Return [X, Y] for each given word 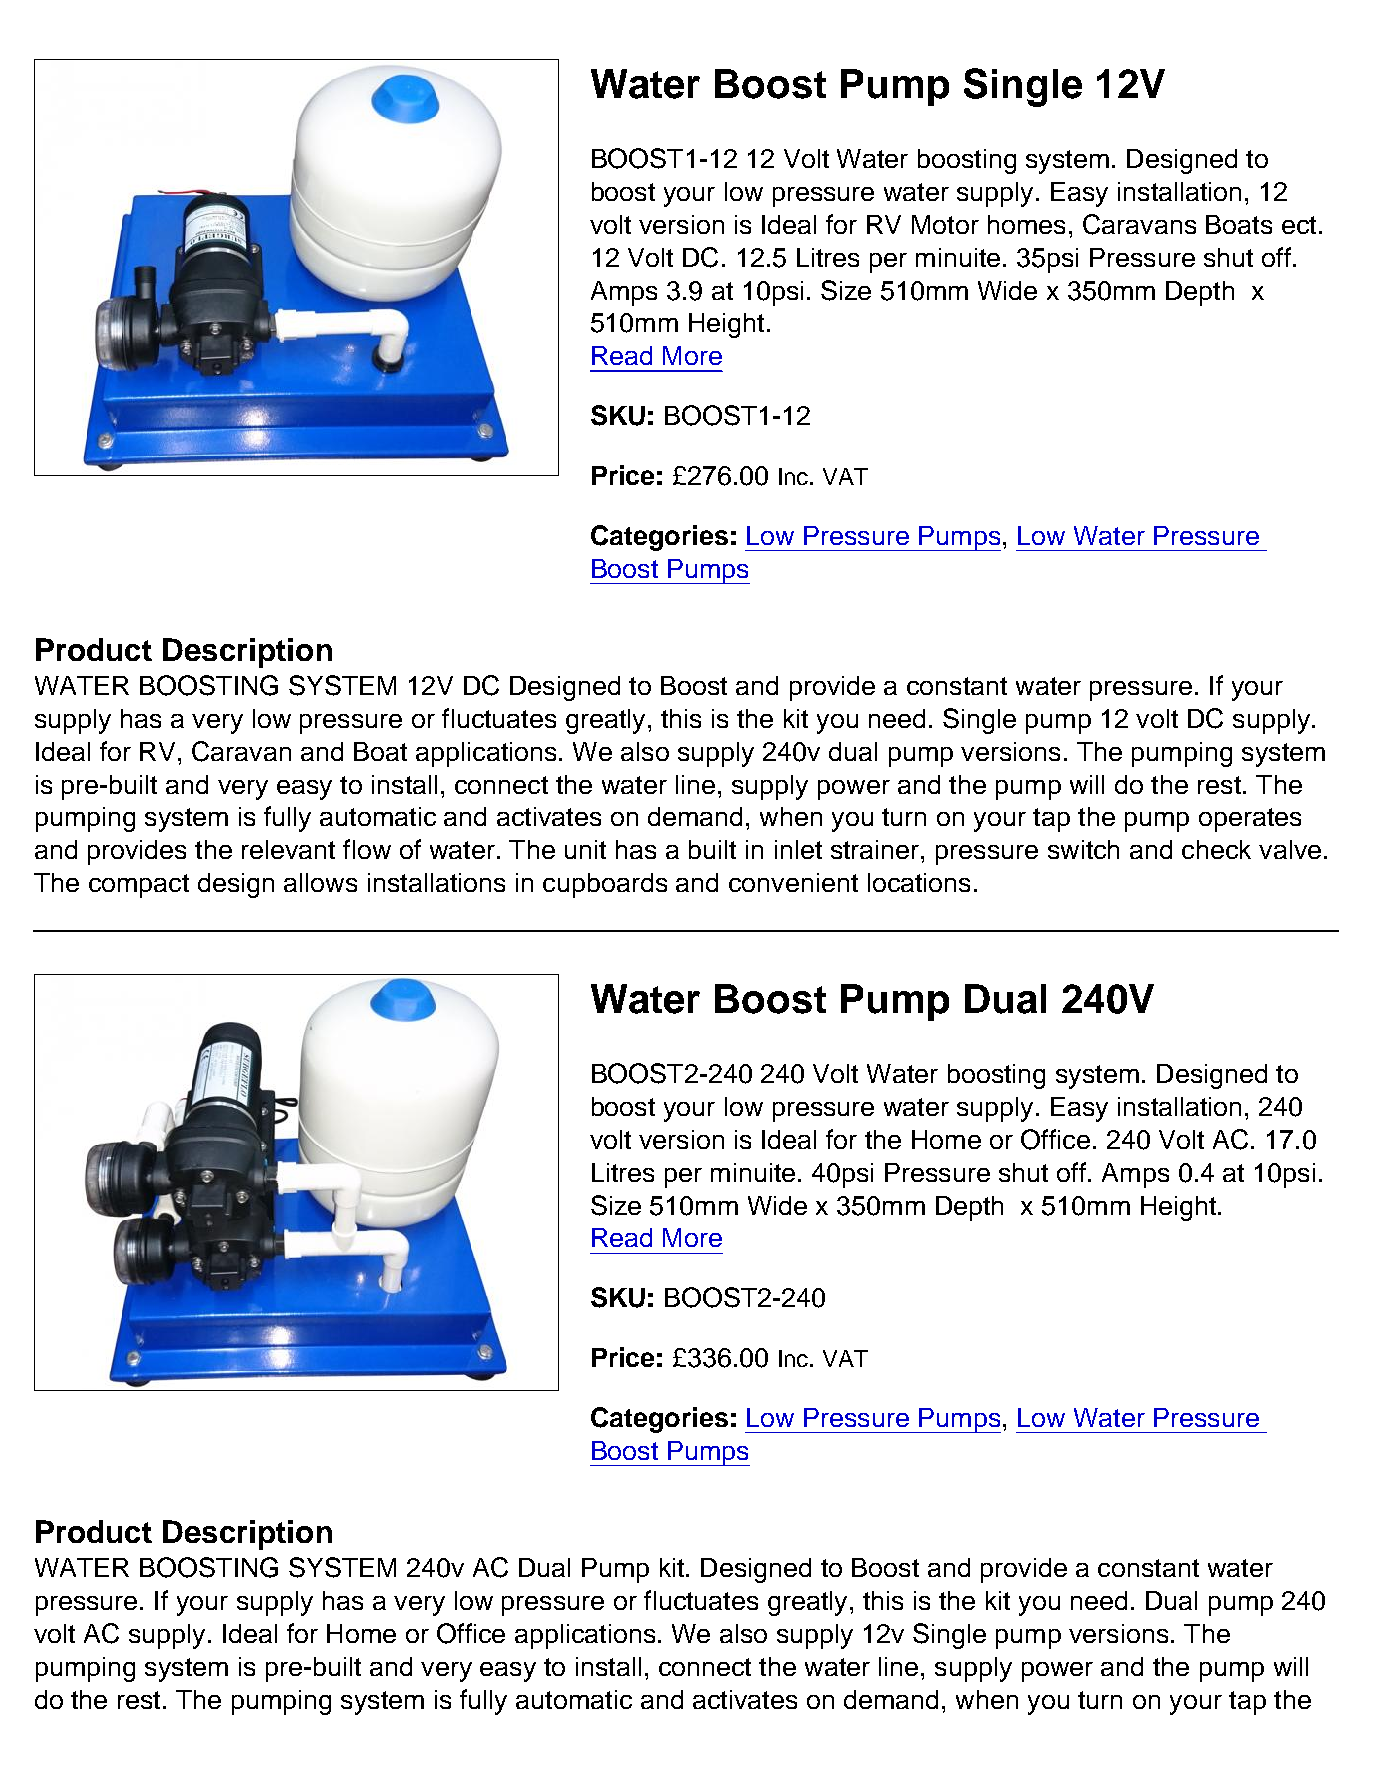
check [1216, 849]
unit [585, 849]
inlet [798, 849]
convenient [793, 882]
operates [1250, 820]
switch [1083, 849]
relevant [288, 849]
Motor [945, 224]
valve [1290, 849]
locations [919, 882]
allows [320, 882]
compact [139, 886]
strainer [876, 849]
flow [367, 849]
